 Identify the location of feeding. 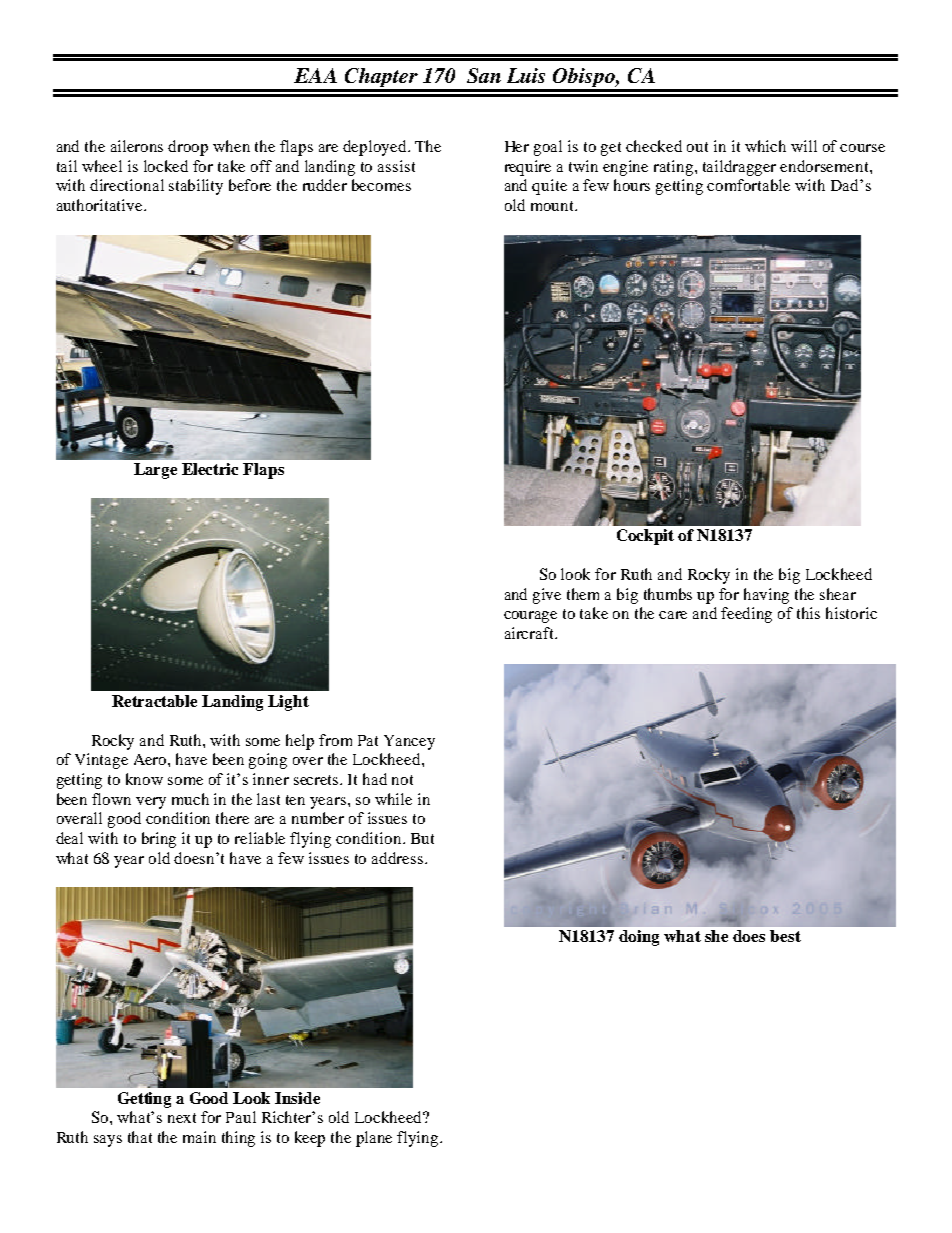
(746, 615).
